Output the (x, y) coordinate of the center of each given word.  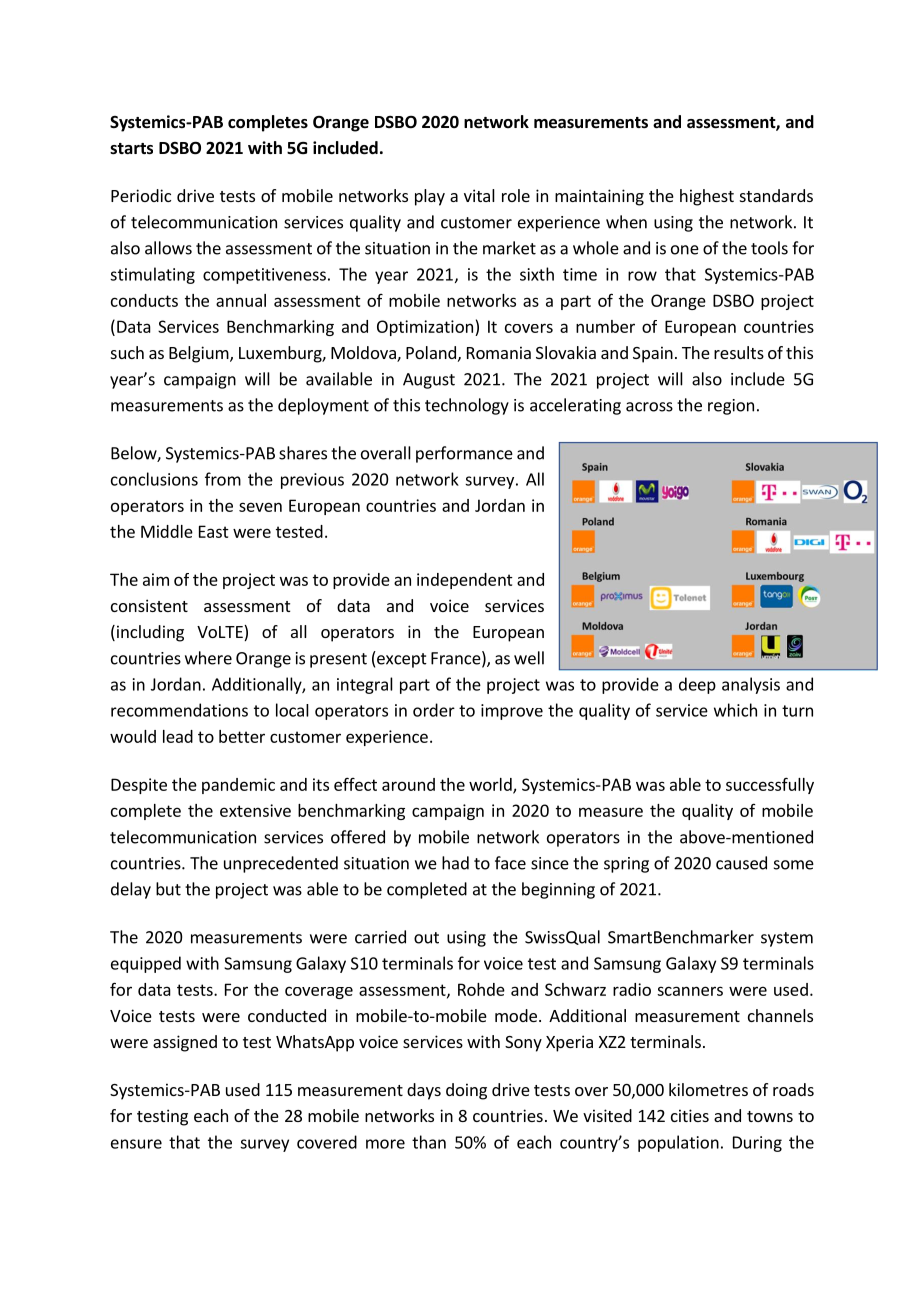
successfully (770, 785)
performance (464, 454)
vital (479, 195)
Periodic (141, 195)
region (731, 407)
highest (707, 197)
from (223, 479)
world (491, 785)
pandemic (238, 786)
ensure (136, 1144)
